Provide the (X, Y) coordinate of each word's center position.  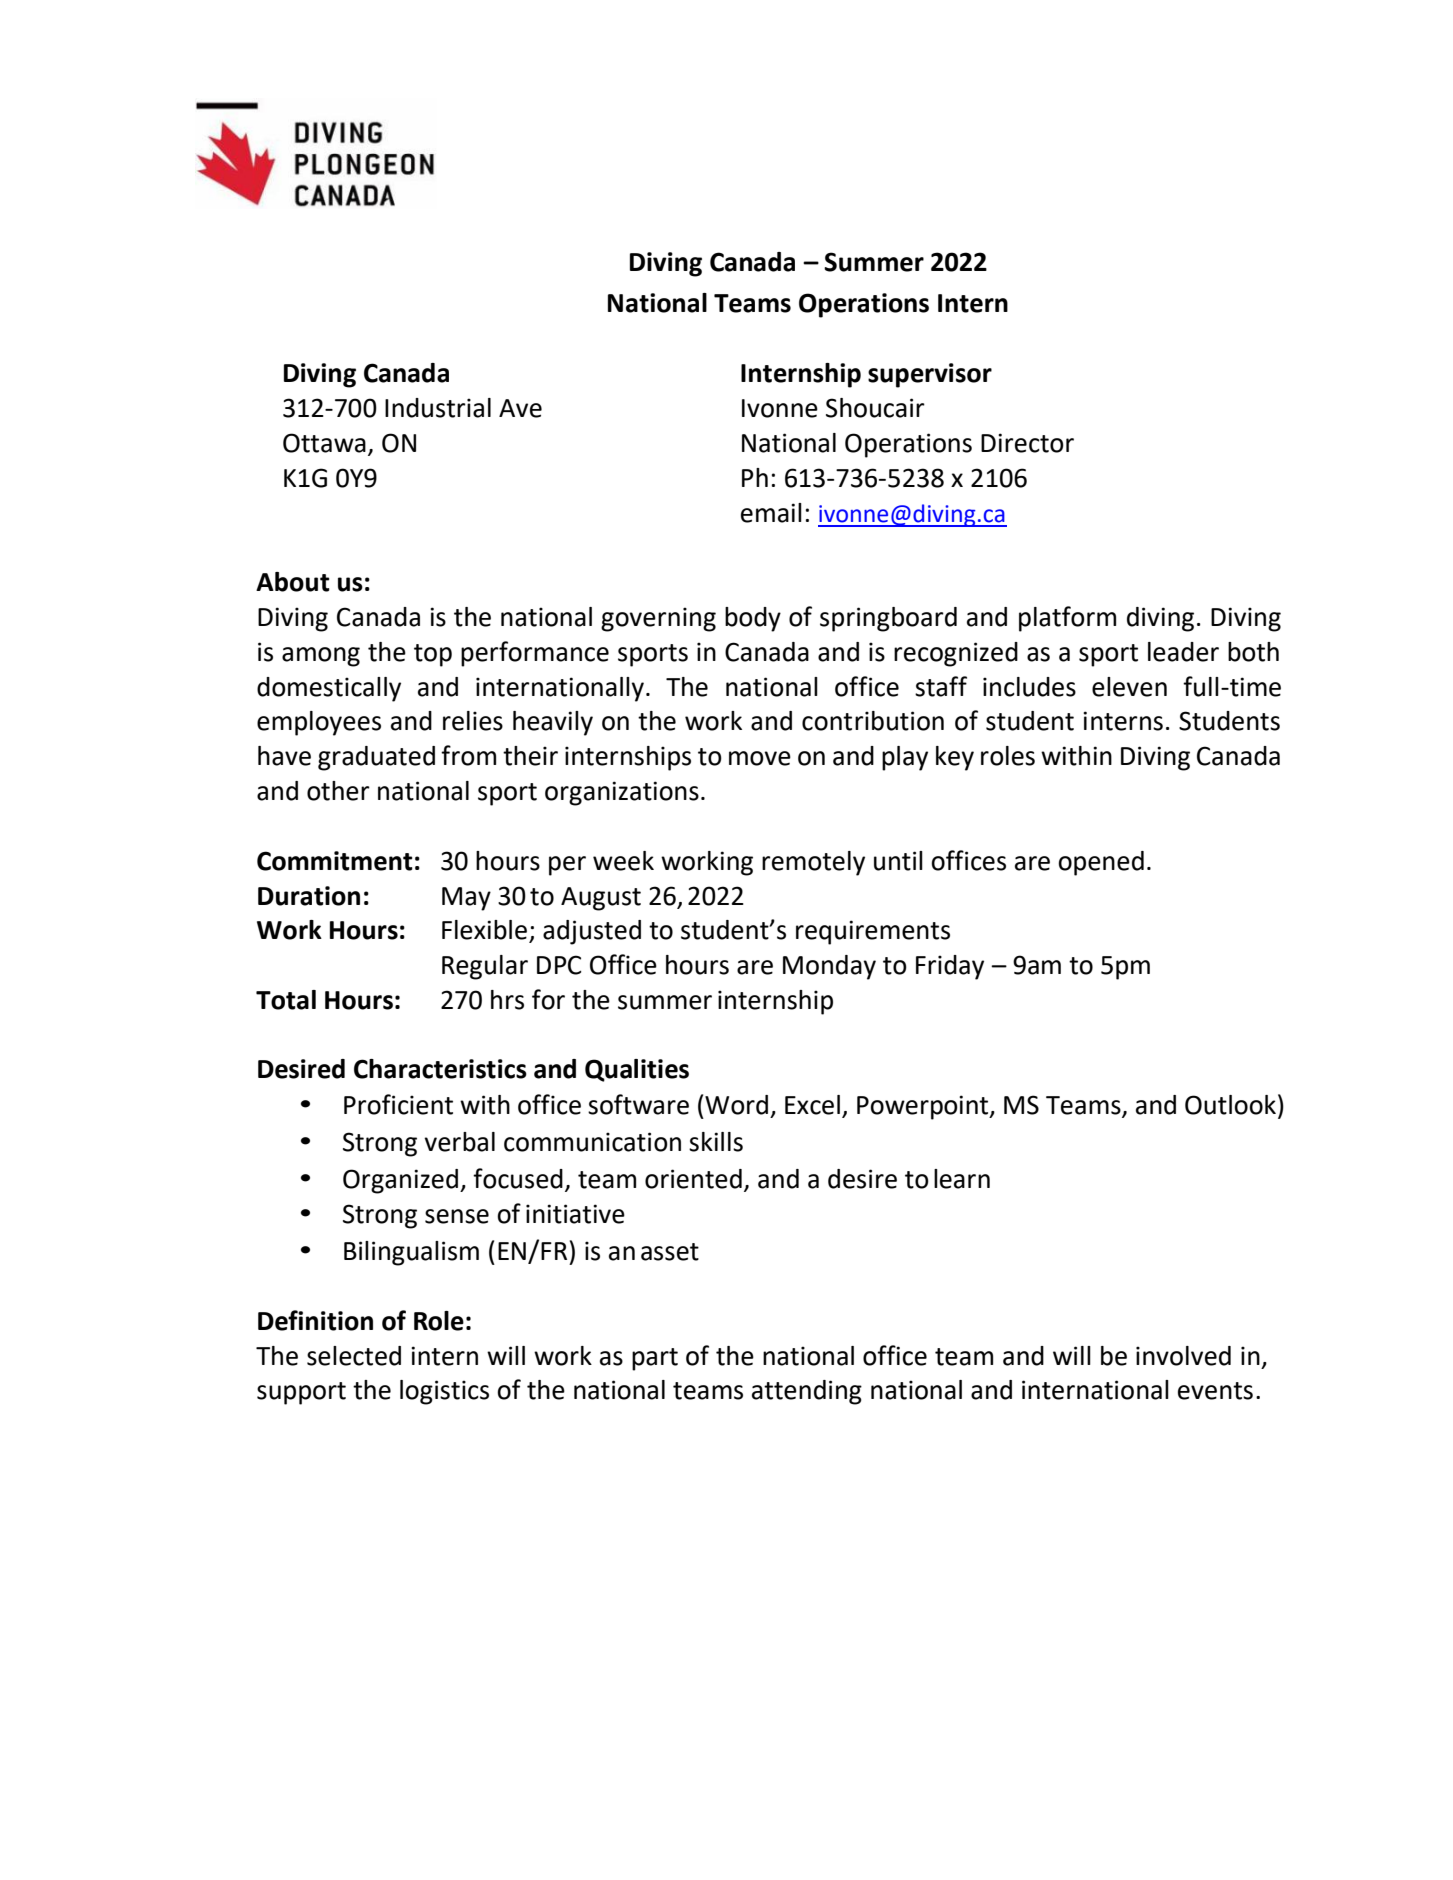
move (760, 758)
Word (736, 1105)
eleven (1129, 687)
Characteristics (440, 1069)
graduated (376, 758)
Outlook (1230, 1105)
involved (1183, 1356)
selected (354, 1356)
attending (807, 1392)
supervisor (930, 375)
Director (1027, 443)
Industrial (438, 408)
